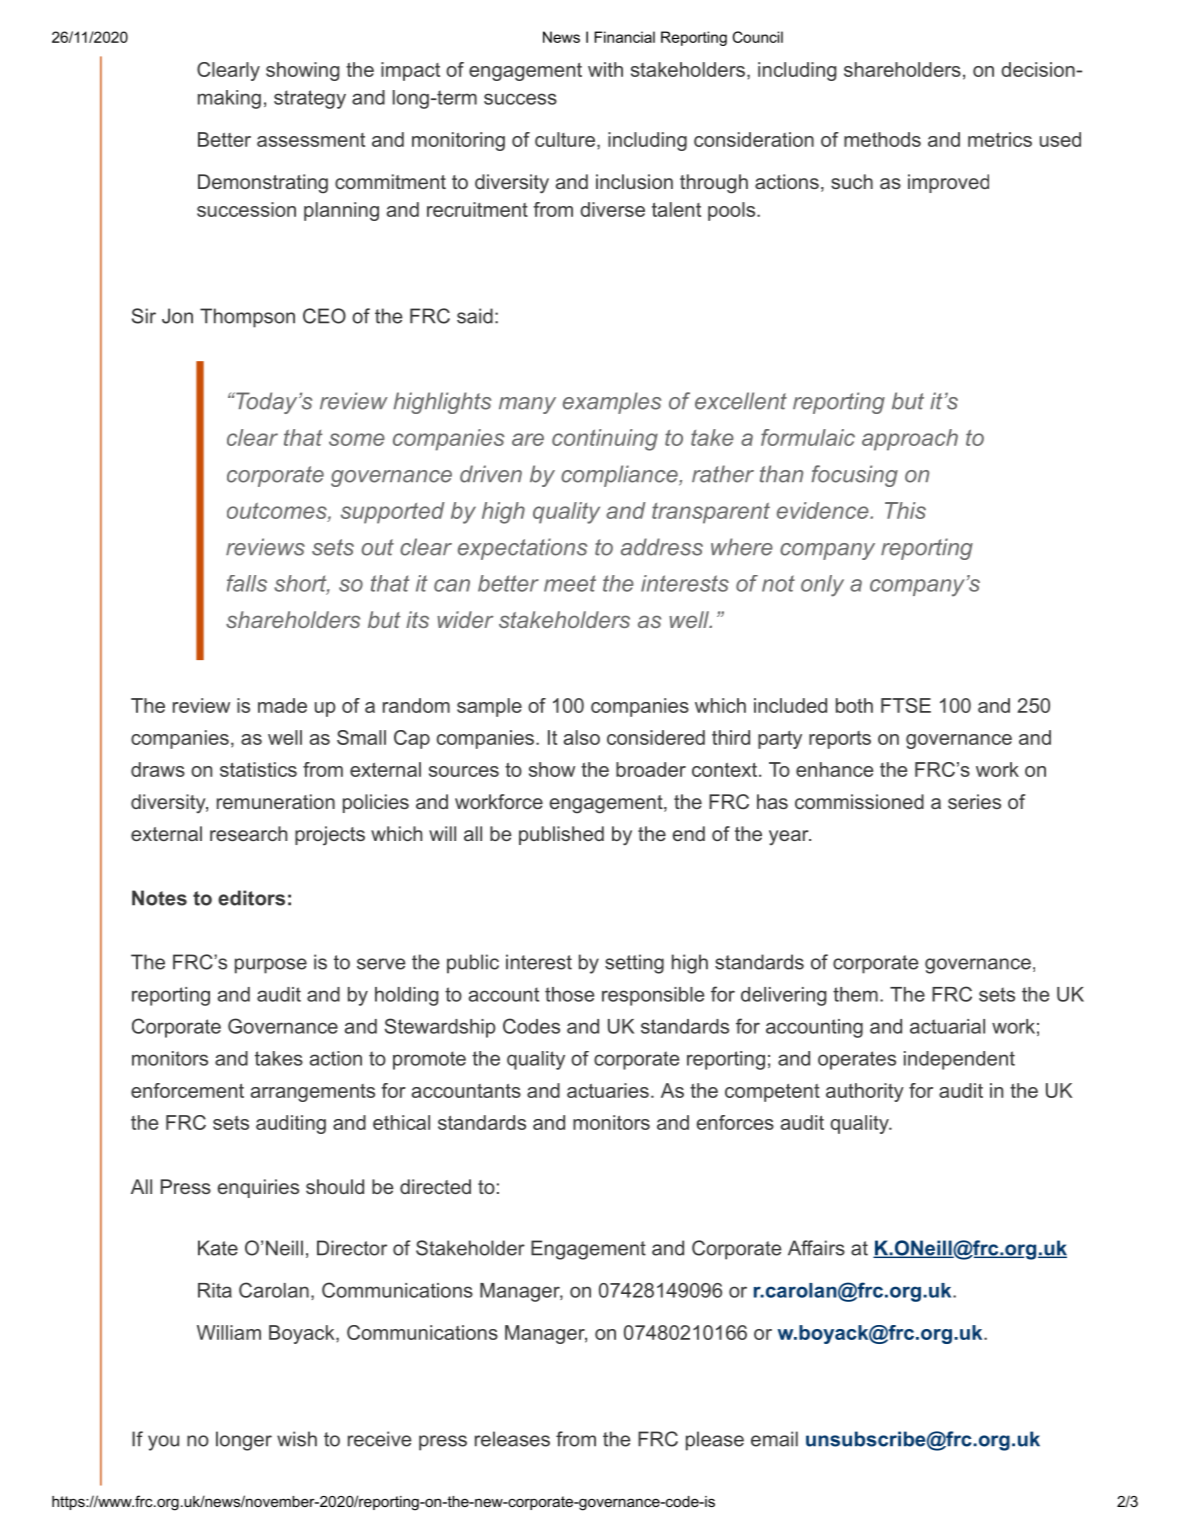 The width and height of the document is (1190, 1540). I want to click on approach, so click(910, 440).
